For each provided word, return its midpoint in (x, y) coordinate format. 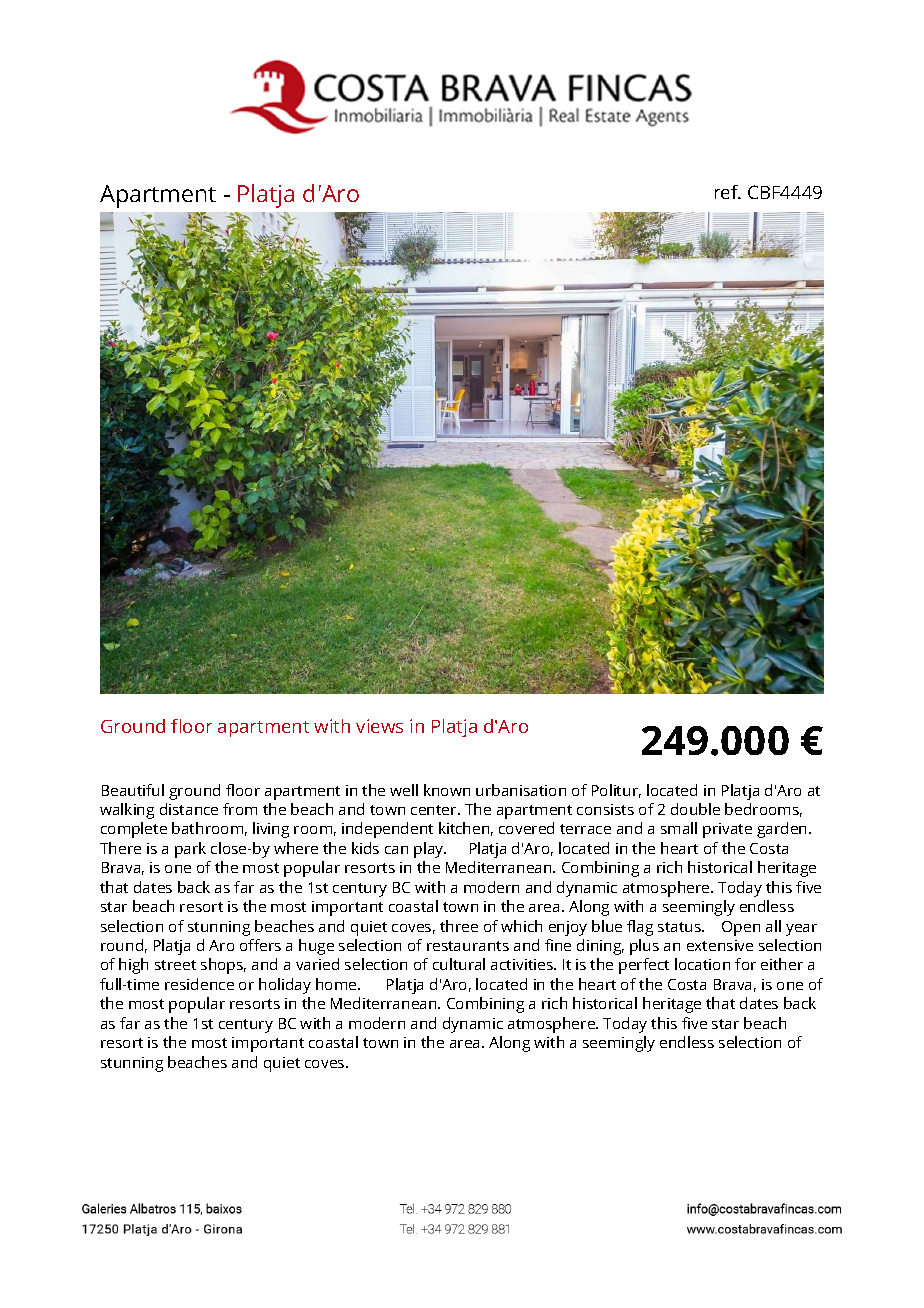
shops (223, 966)
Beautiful (133, 790)
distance (189, 809)
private (727, 830)
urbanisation (521, 790)
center (435, 810)
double (695, 809)
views (379, 726)
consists (605, 809)
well (404, 790)
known (447, 790)
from (240, 809)
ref (728, 192)
